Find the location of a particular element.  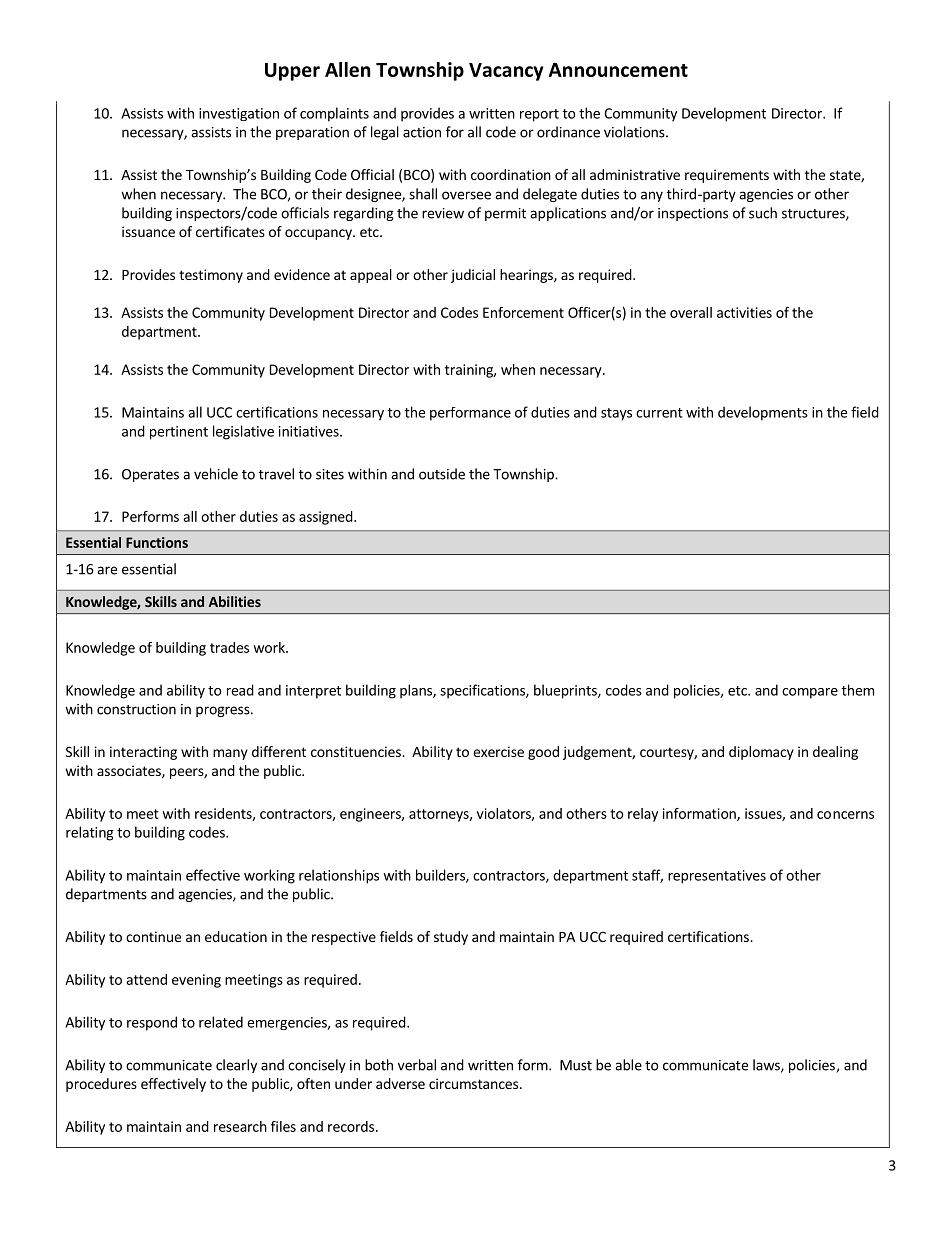

current is located at coordinates (659, 413).
